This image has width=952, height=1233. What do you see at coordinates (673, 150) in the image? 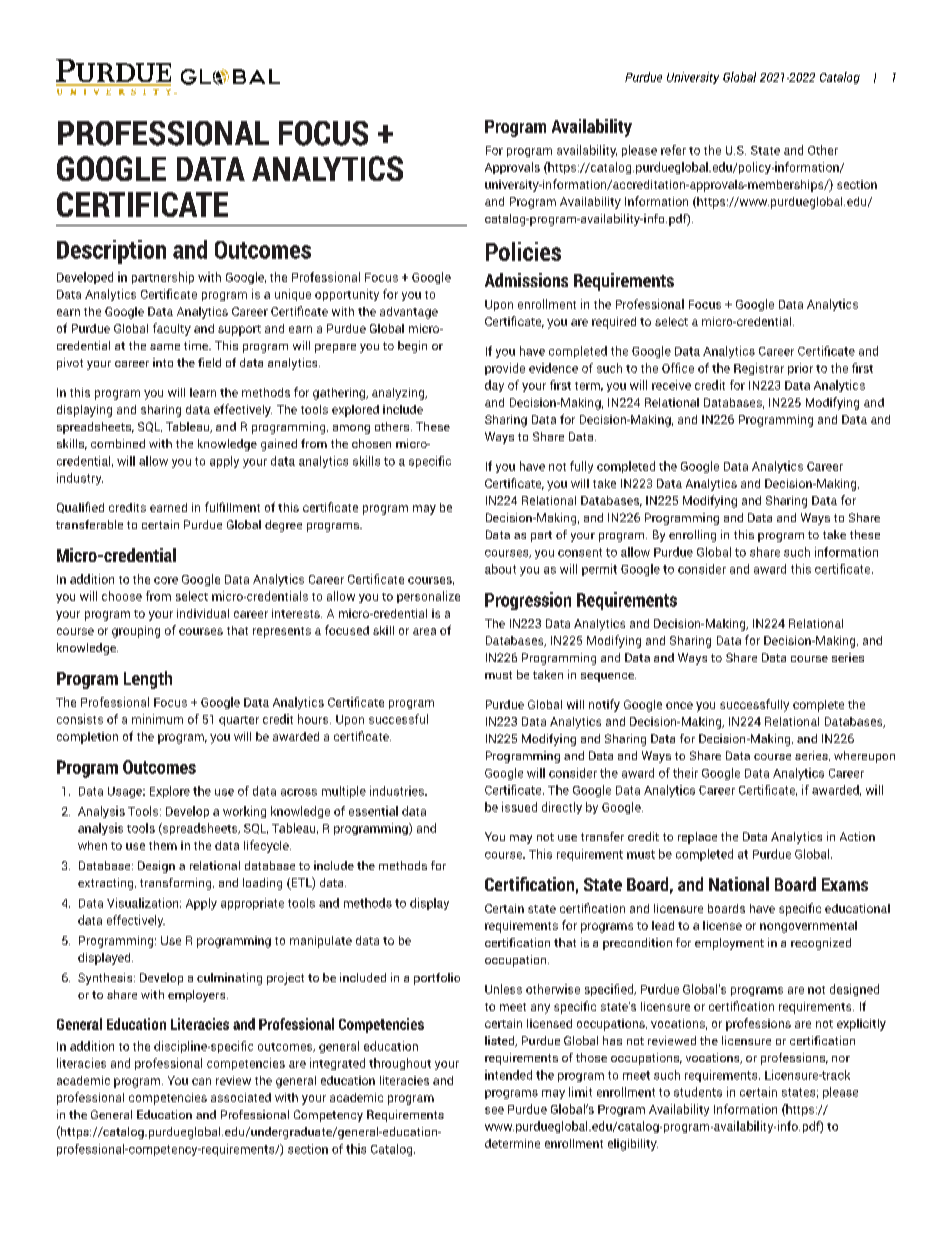
I see `refer` at bounding box center [673, 150].
